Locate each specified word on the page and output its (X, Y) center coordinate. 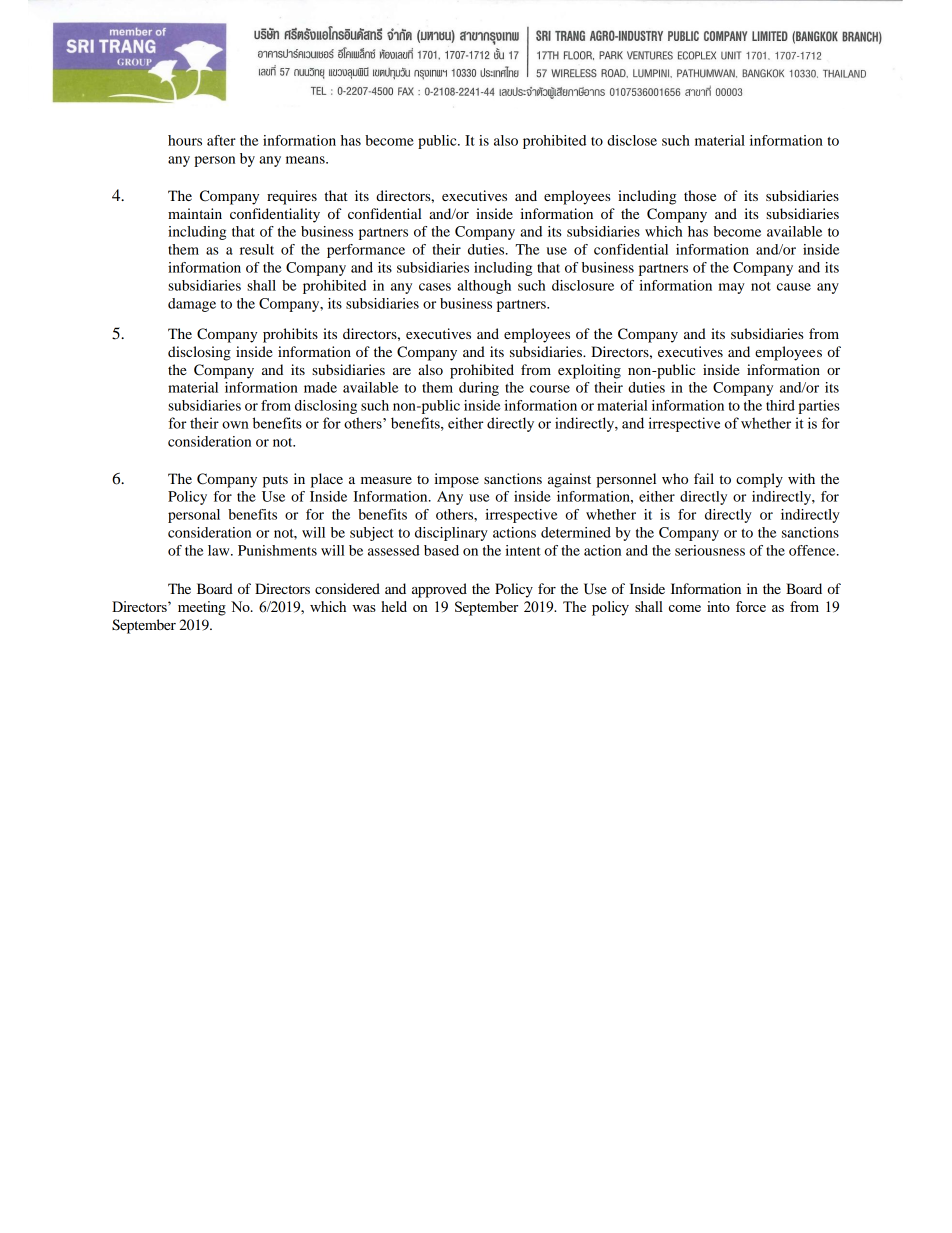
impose (456, 480)
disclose (632, 140)
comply (759, 480)
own (235, 425)
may (732, 288)
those (700, 195)
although (484, 287)
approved (439, 590)
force (751, 606)
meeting (202, 608)
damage (192, 305)
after (221, 140)
